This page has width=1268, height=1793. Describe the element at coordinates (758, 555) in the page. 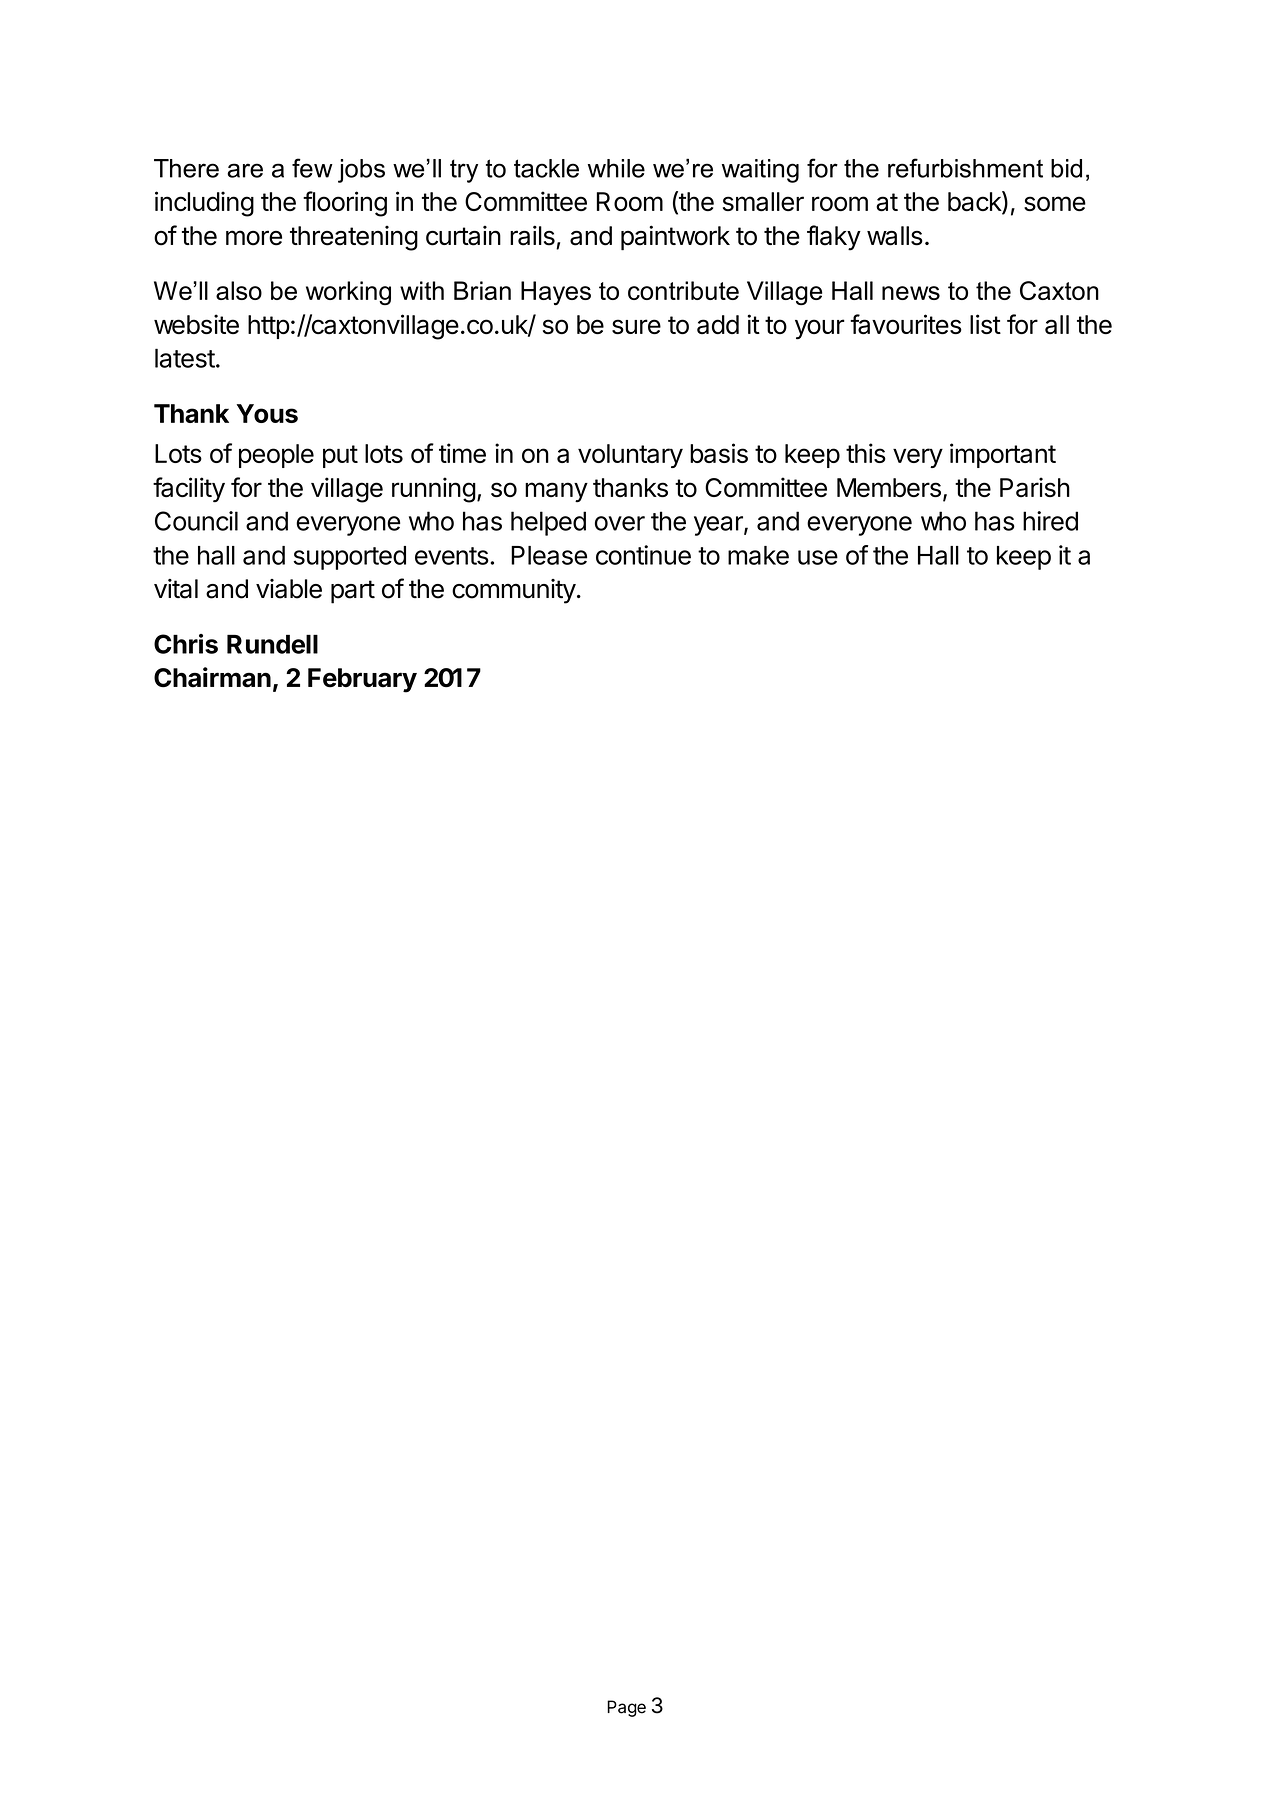

I see `make` at that location.
